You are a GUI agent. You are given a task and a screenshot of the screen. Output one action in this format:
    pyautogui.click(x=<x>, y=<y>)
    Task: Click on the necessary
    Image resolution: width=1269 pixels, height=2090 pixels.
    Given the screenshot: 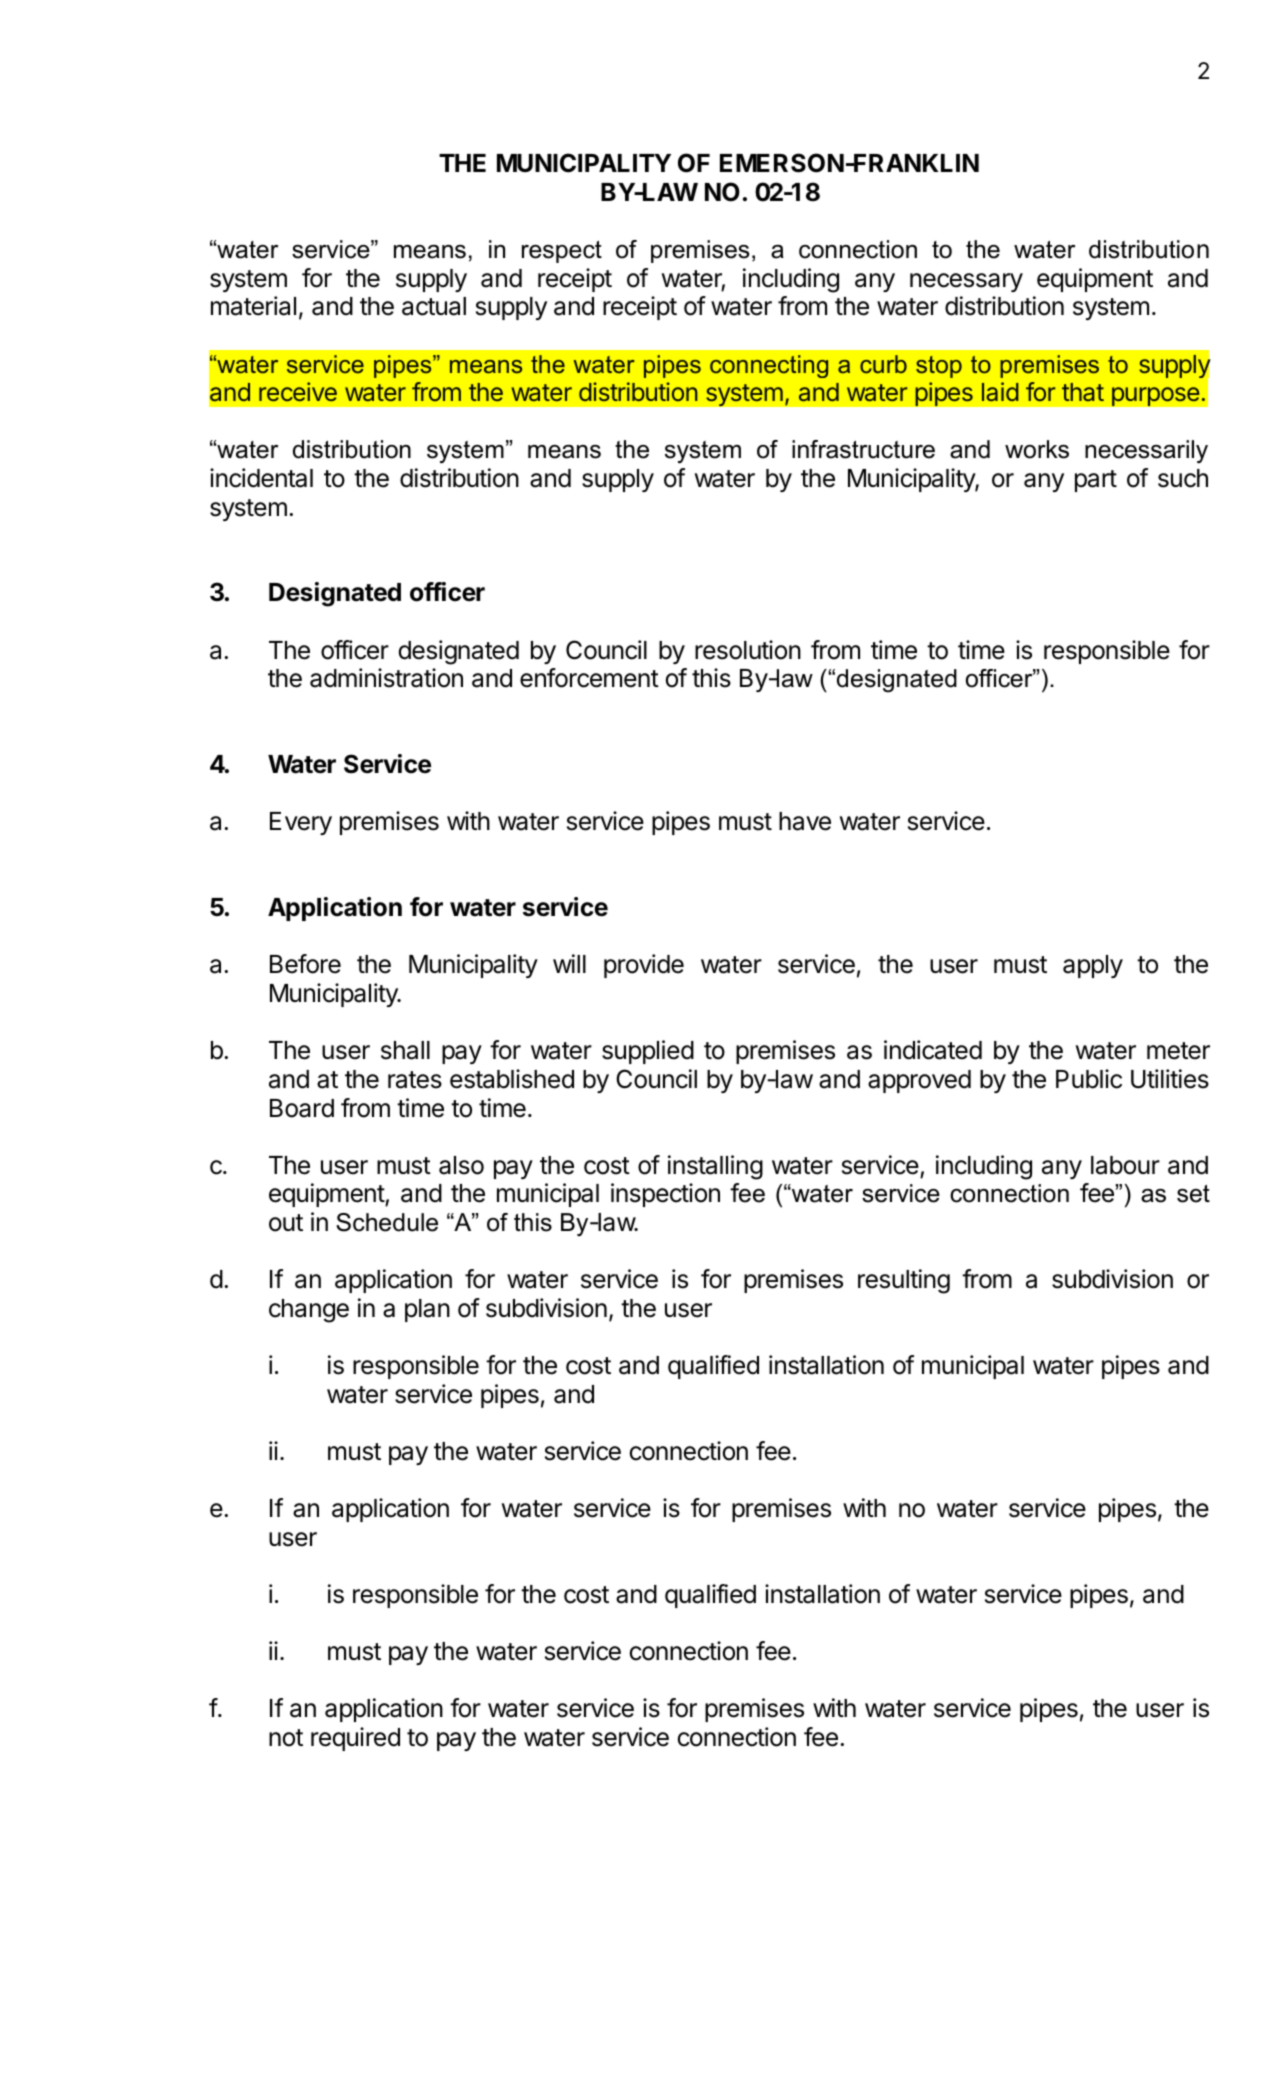 What is the action you would take?
    pyautogui.click(x=966, y=282)
